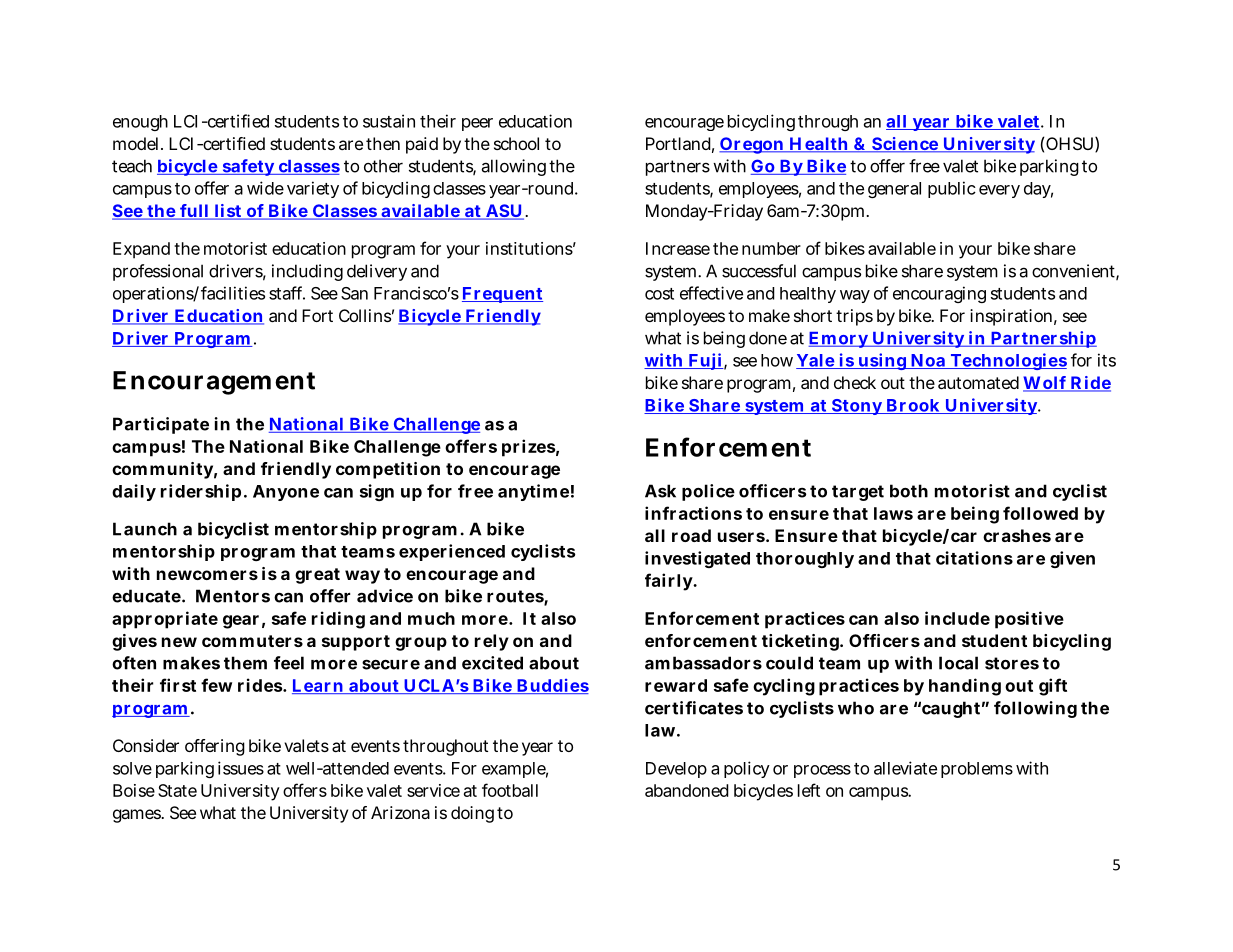  I want to click on Anyone, so click(286, 493).
